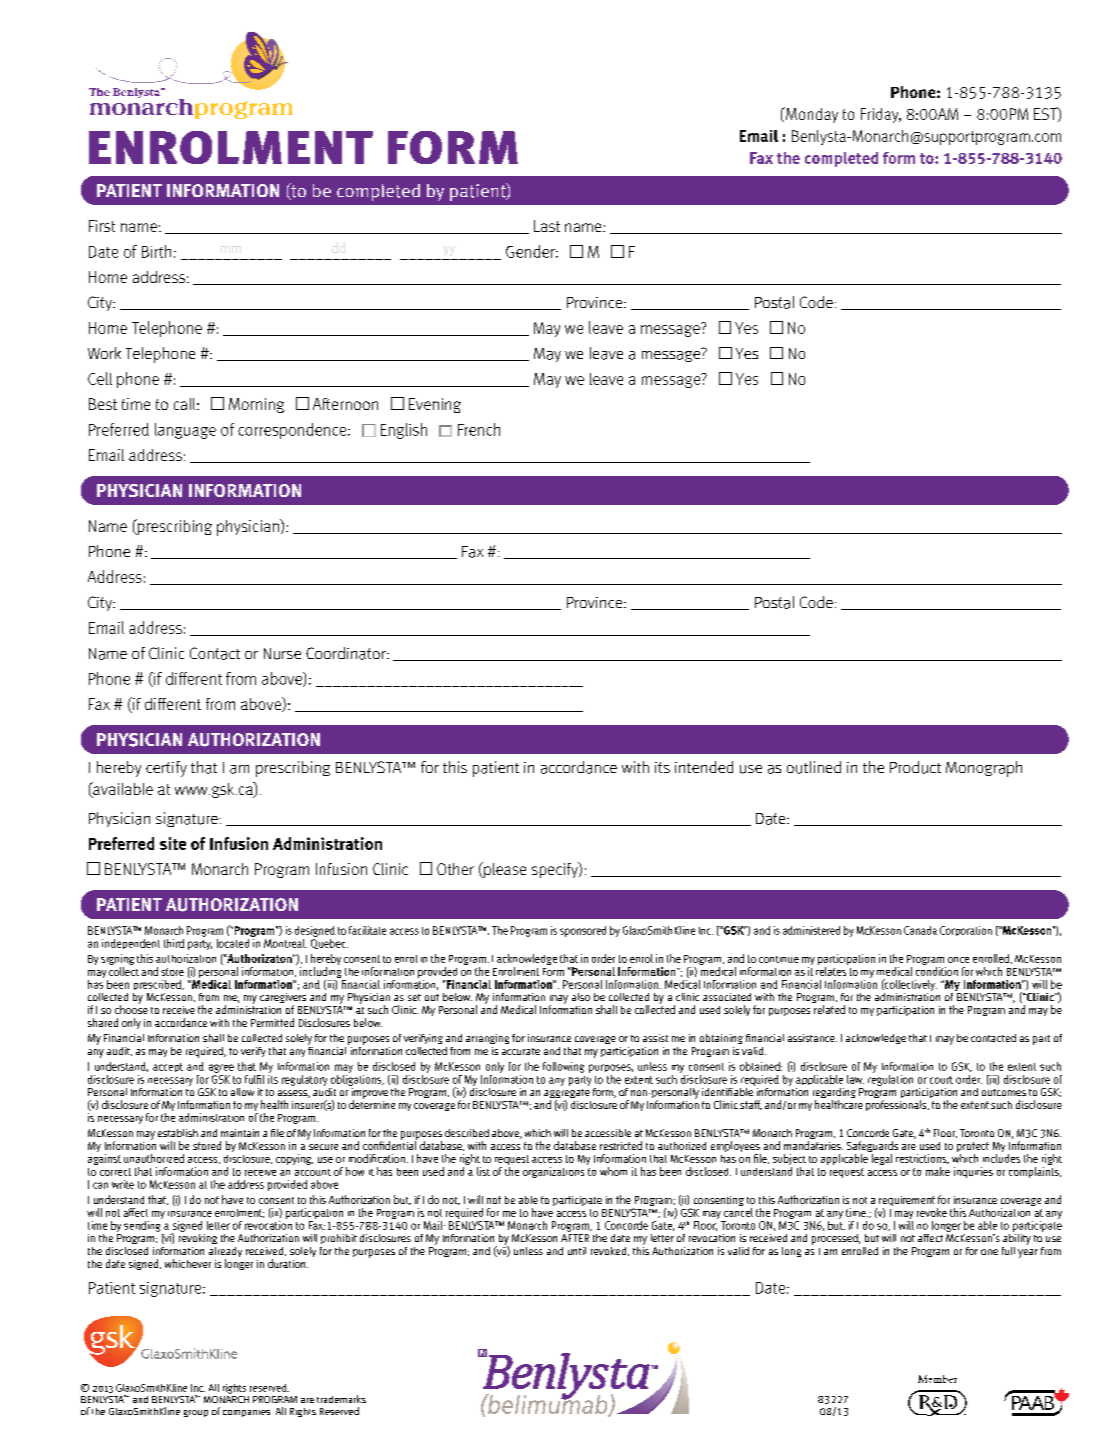 This page has width=1120, height=1449. Describe the element at coordinates (196, 1413) in the page. I see `group` at that location.
